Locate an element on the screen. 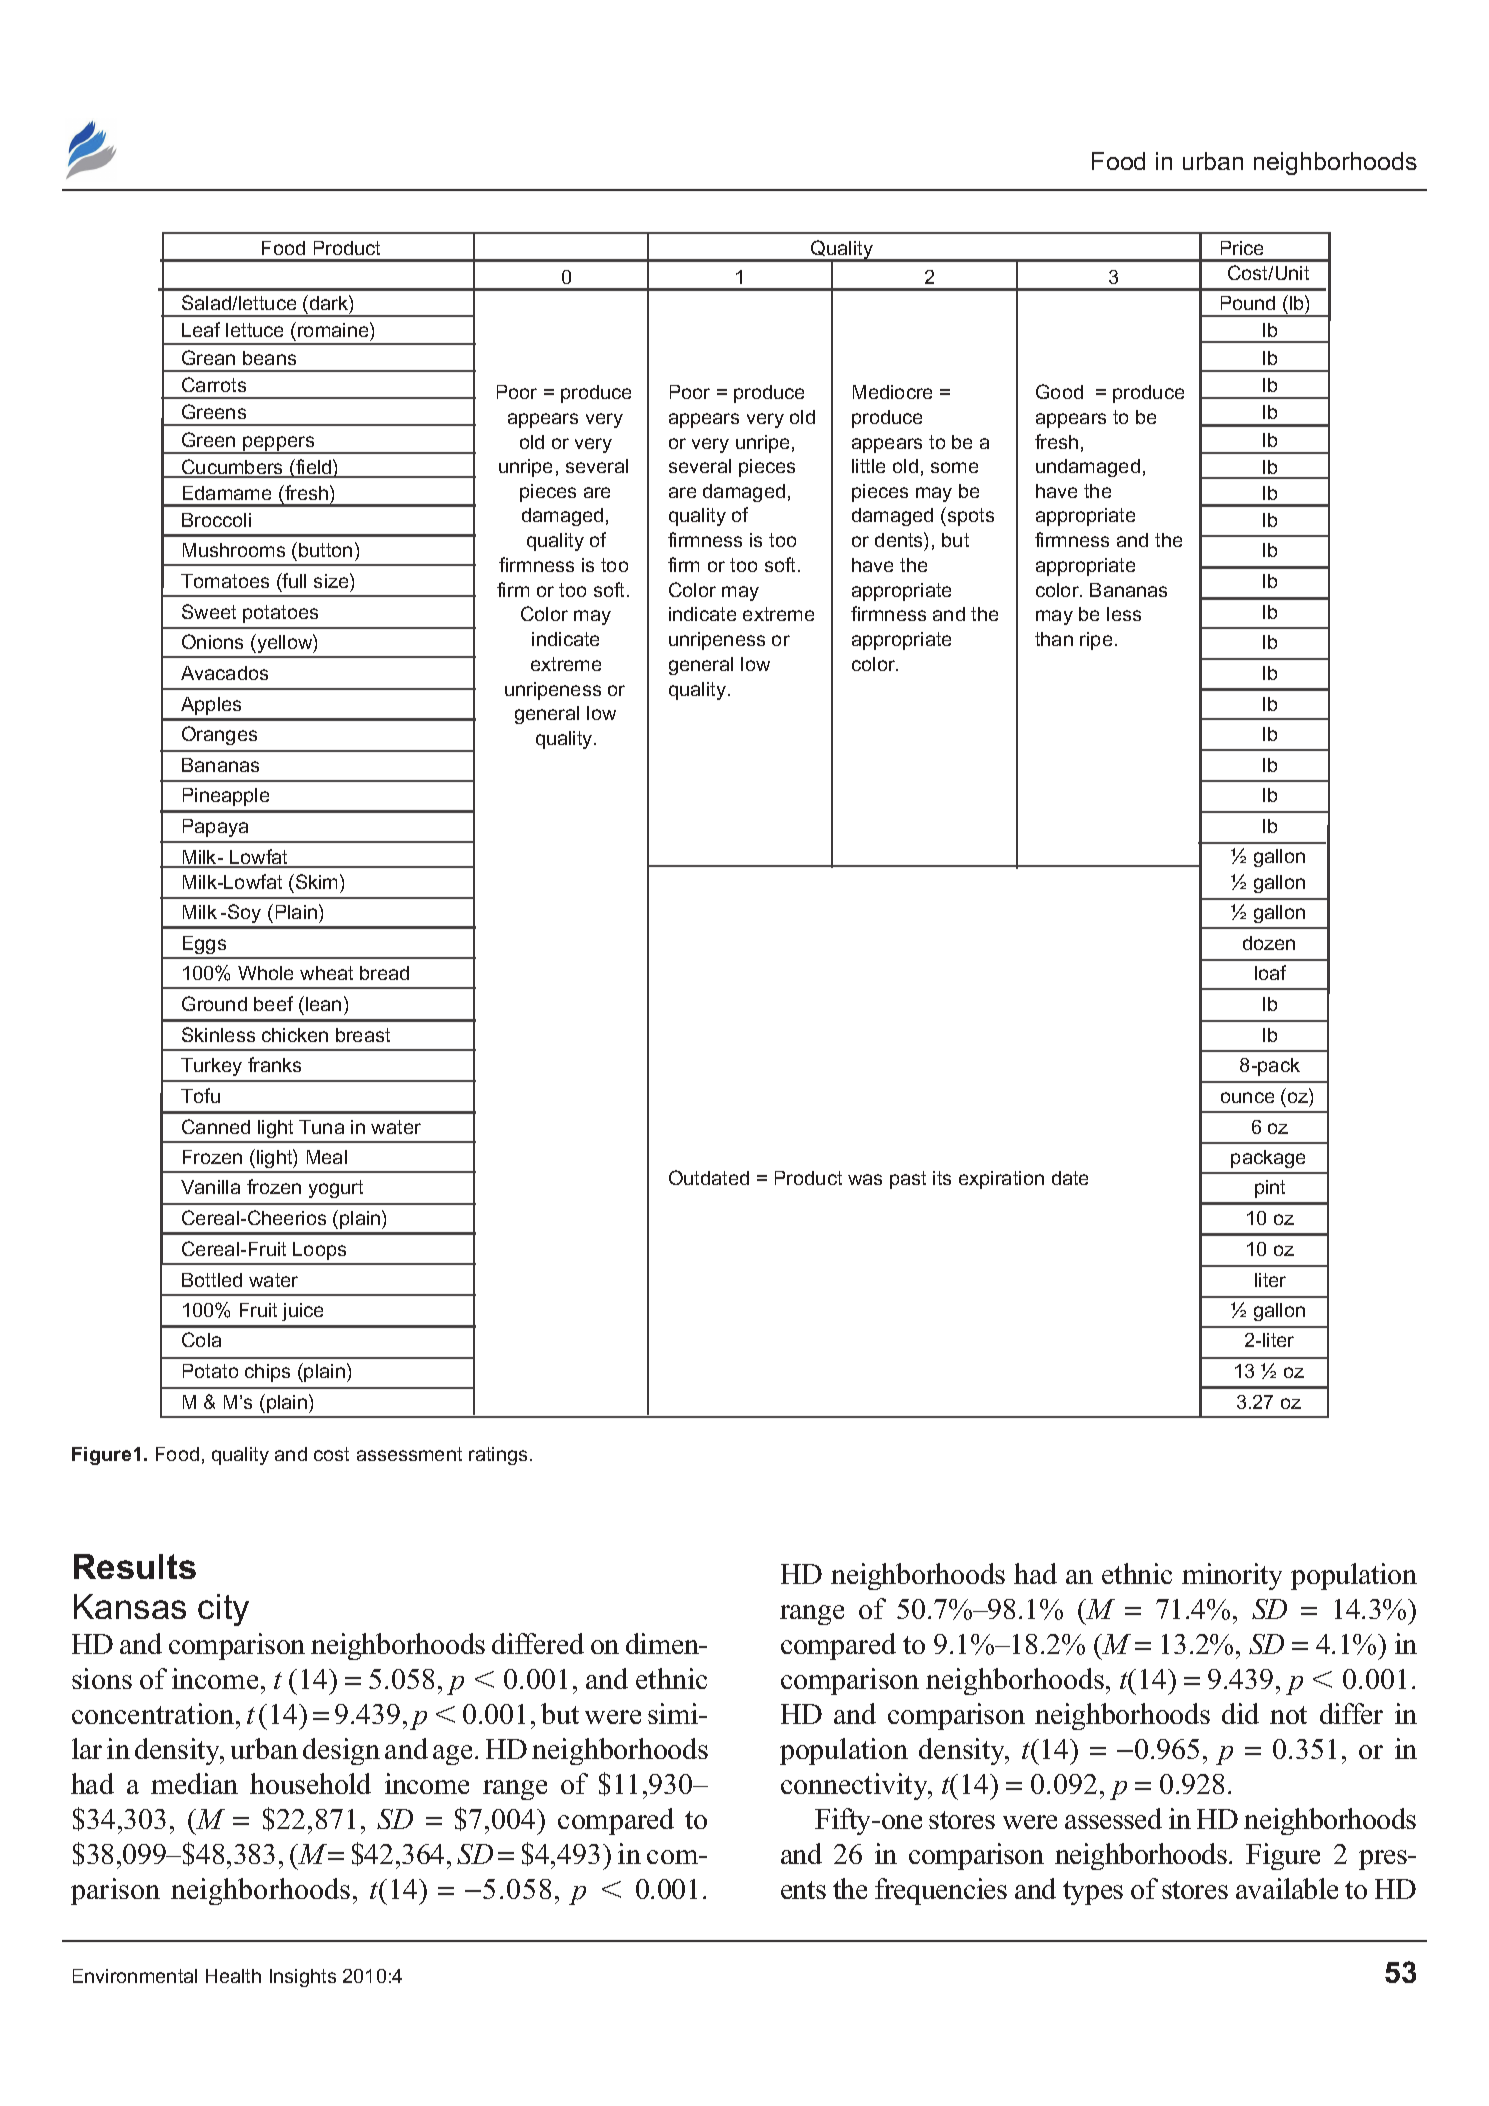 This screenshot has width=1489, height=2106. ounce is located at coordinates (1247, 1097).
